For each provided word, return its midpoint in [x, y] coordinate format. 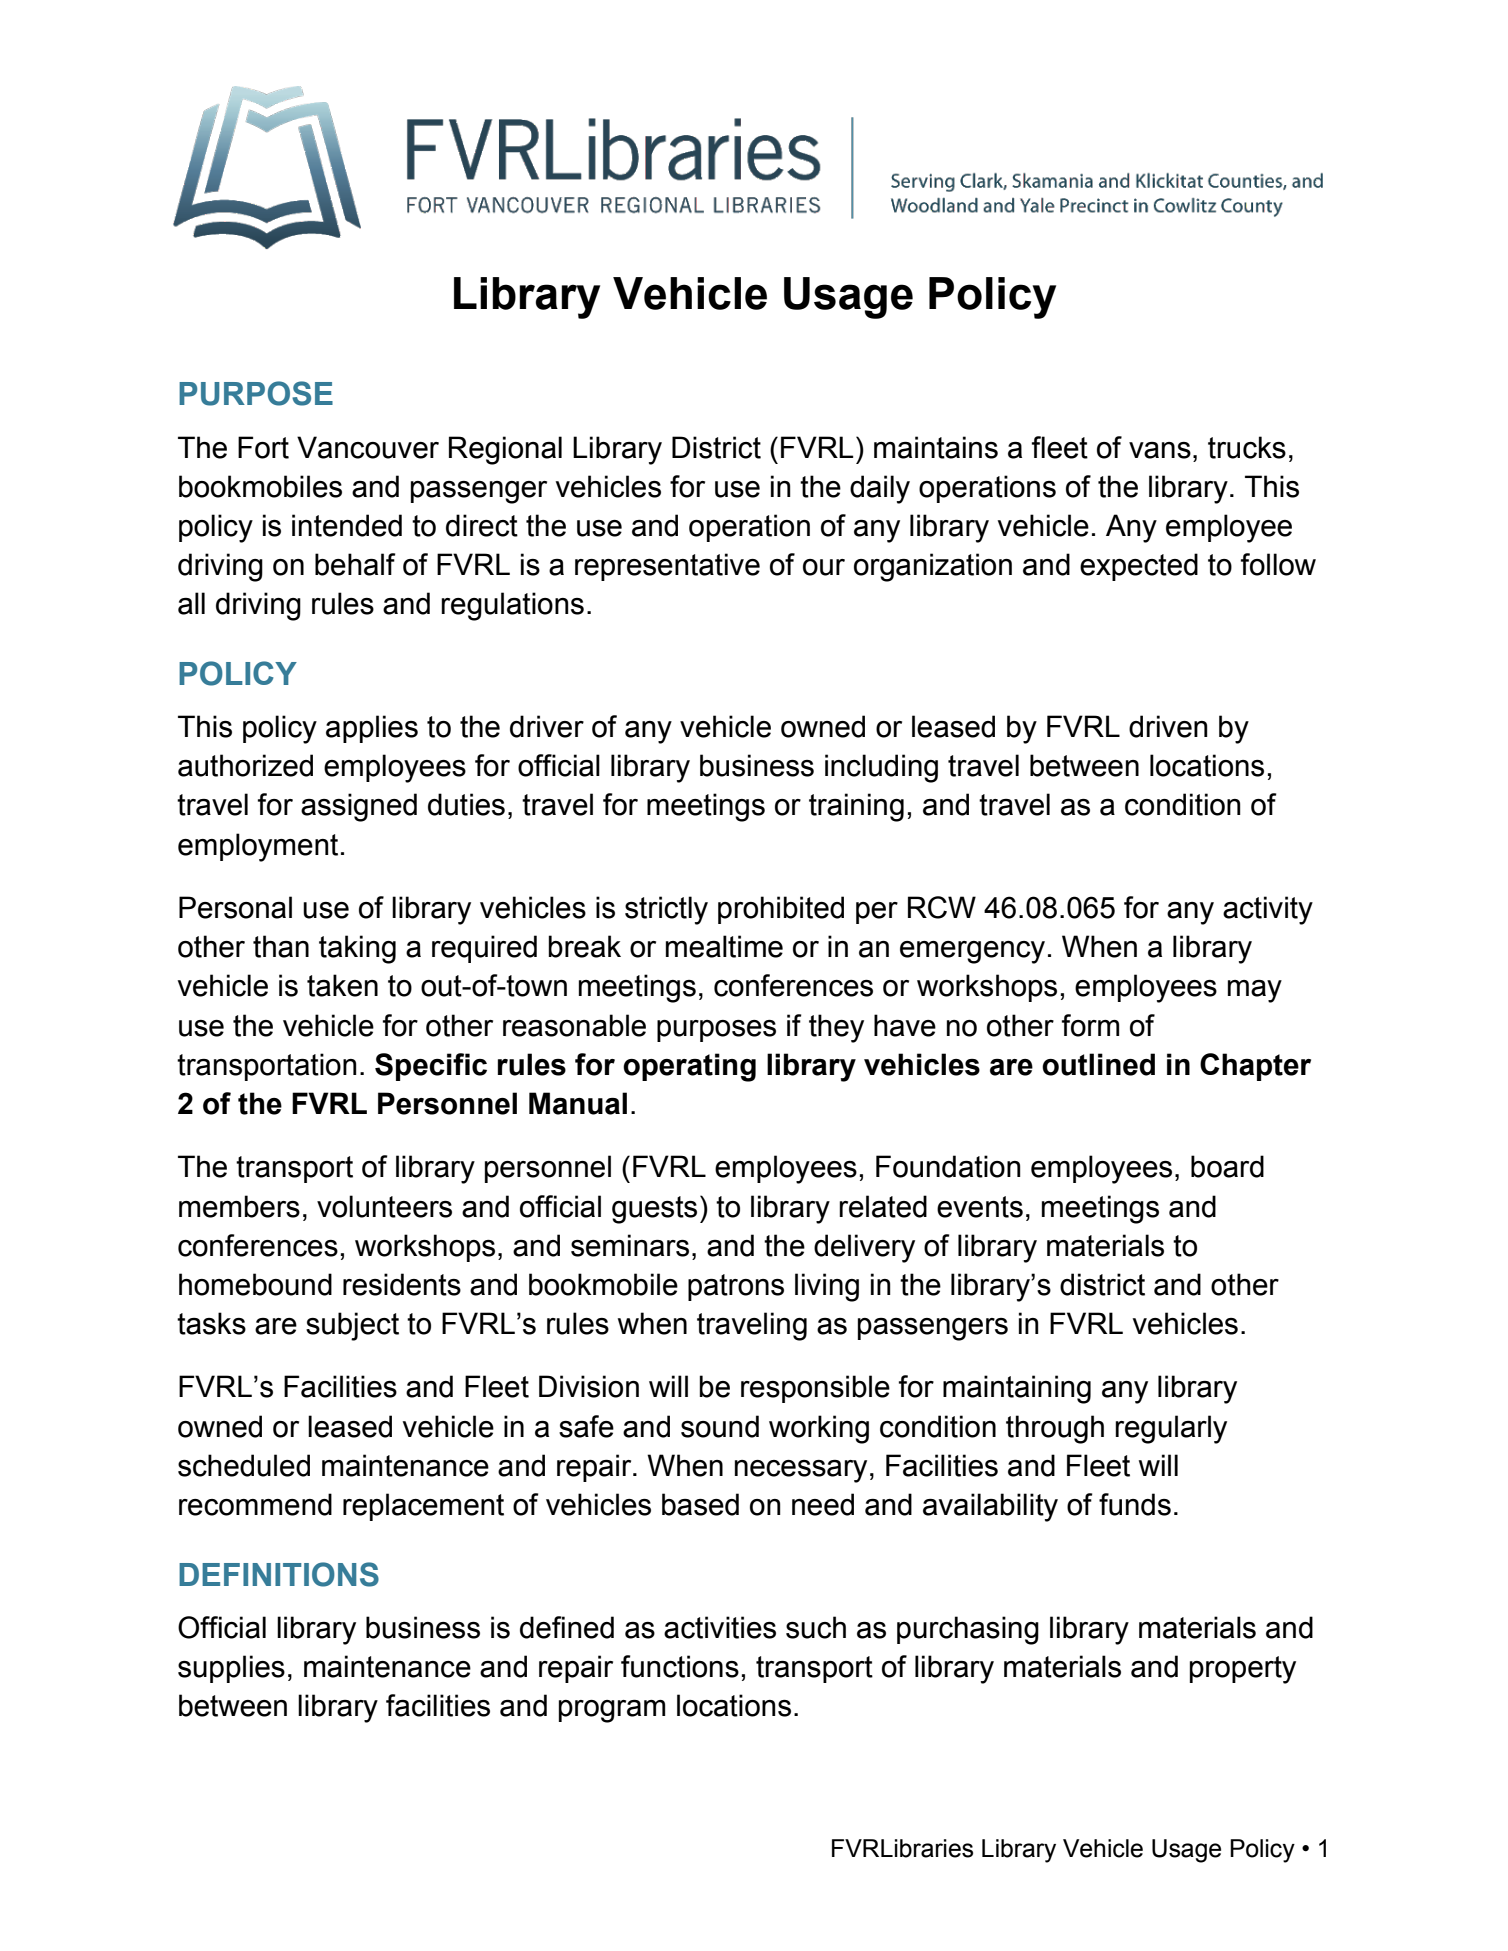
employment [258, 847]
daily [880, 489]
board [1227, 1166]
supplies [231, 1669]
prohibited [781, 910]
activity [1268, 910]
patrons [736, 1287]
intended [347, 525]
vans [1160, 450]
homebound [255, 1284]
